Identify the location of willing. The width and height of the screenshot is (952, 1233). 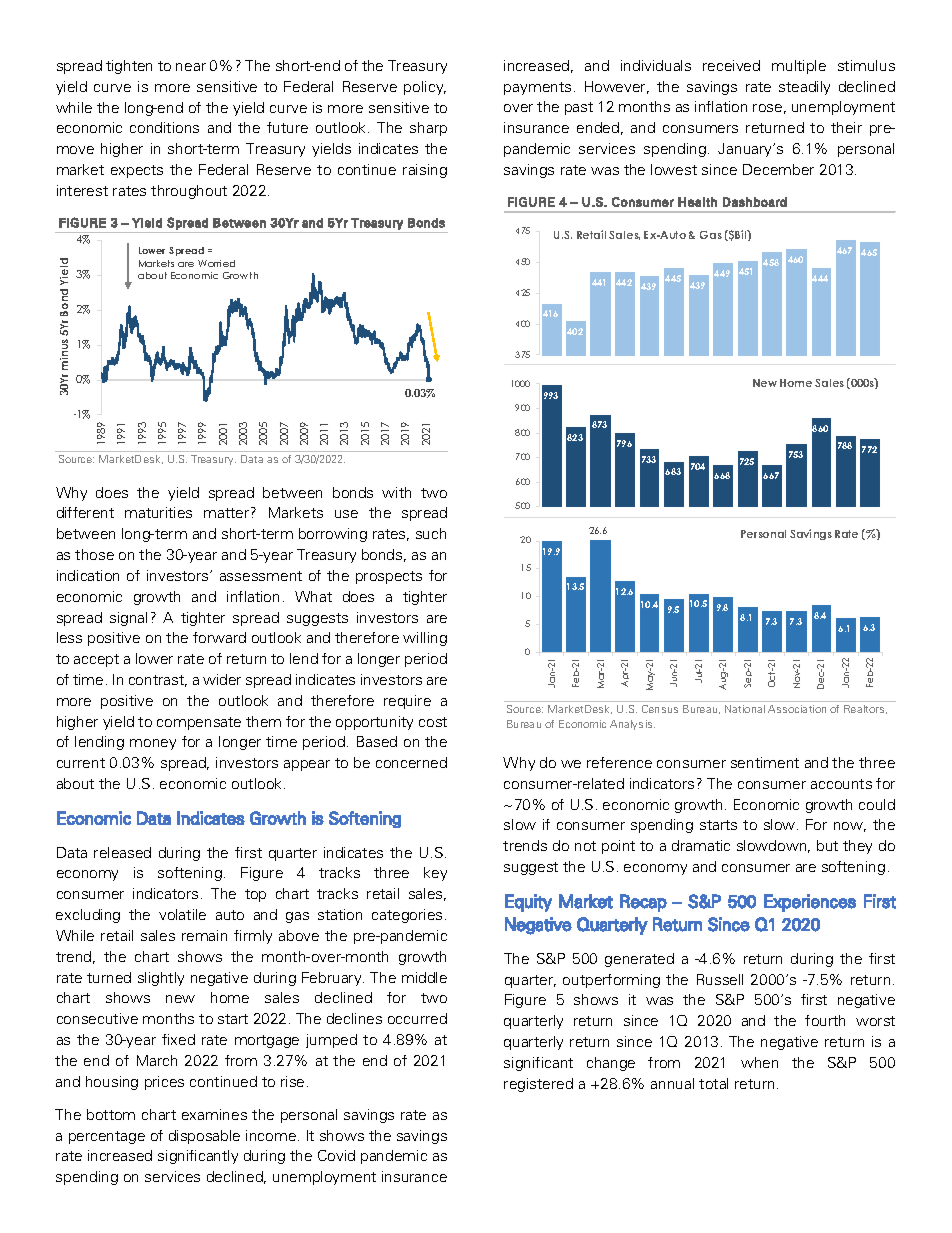
(425, 639).
